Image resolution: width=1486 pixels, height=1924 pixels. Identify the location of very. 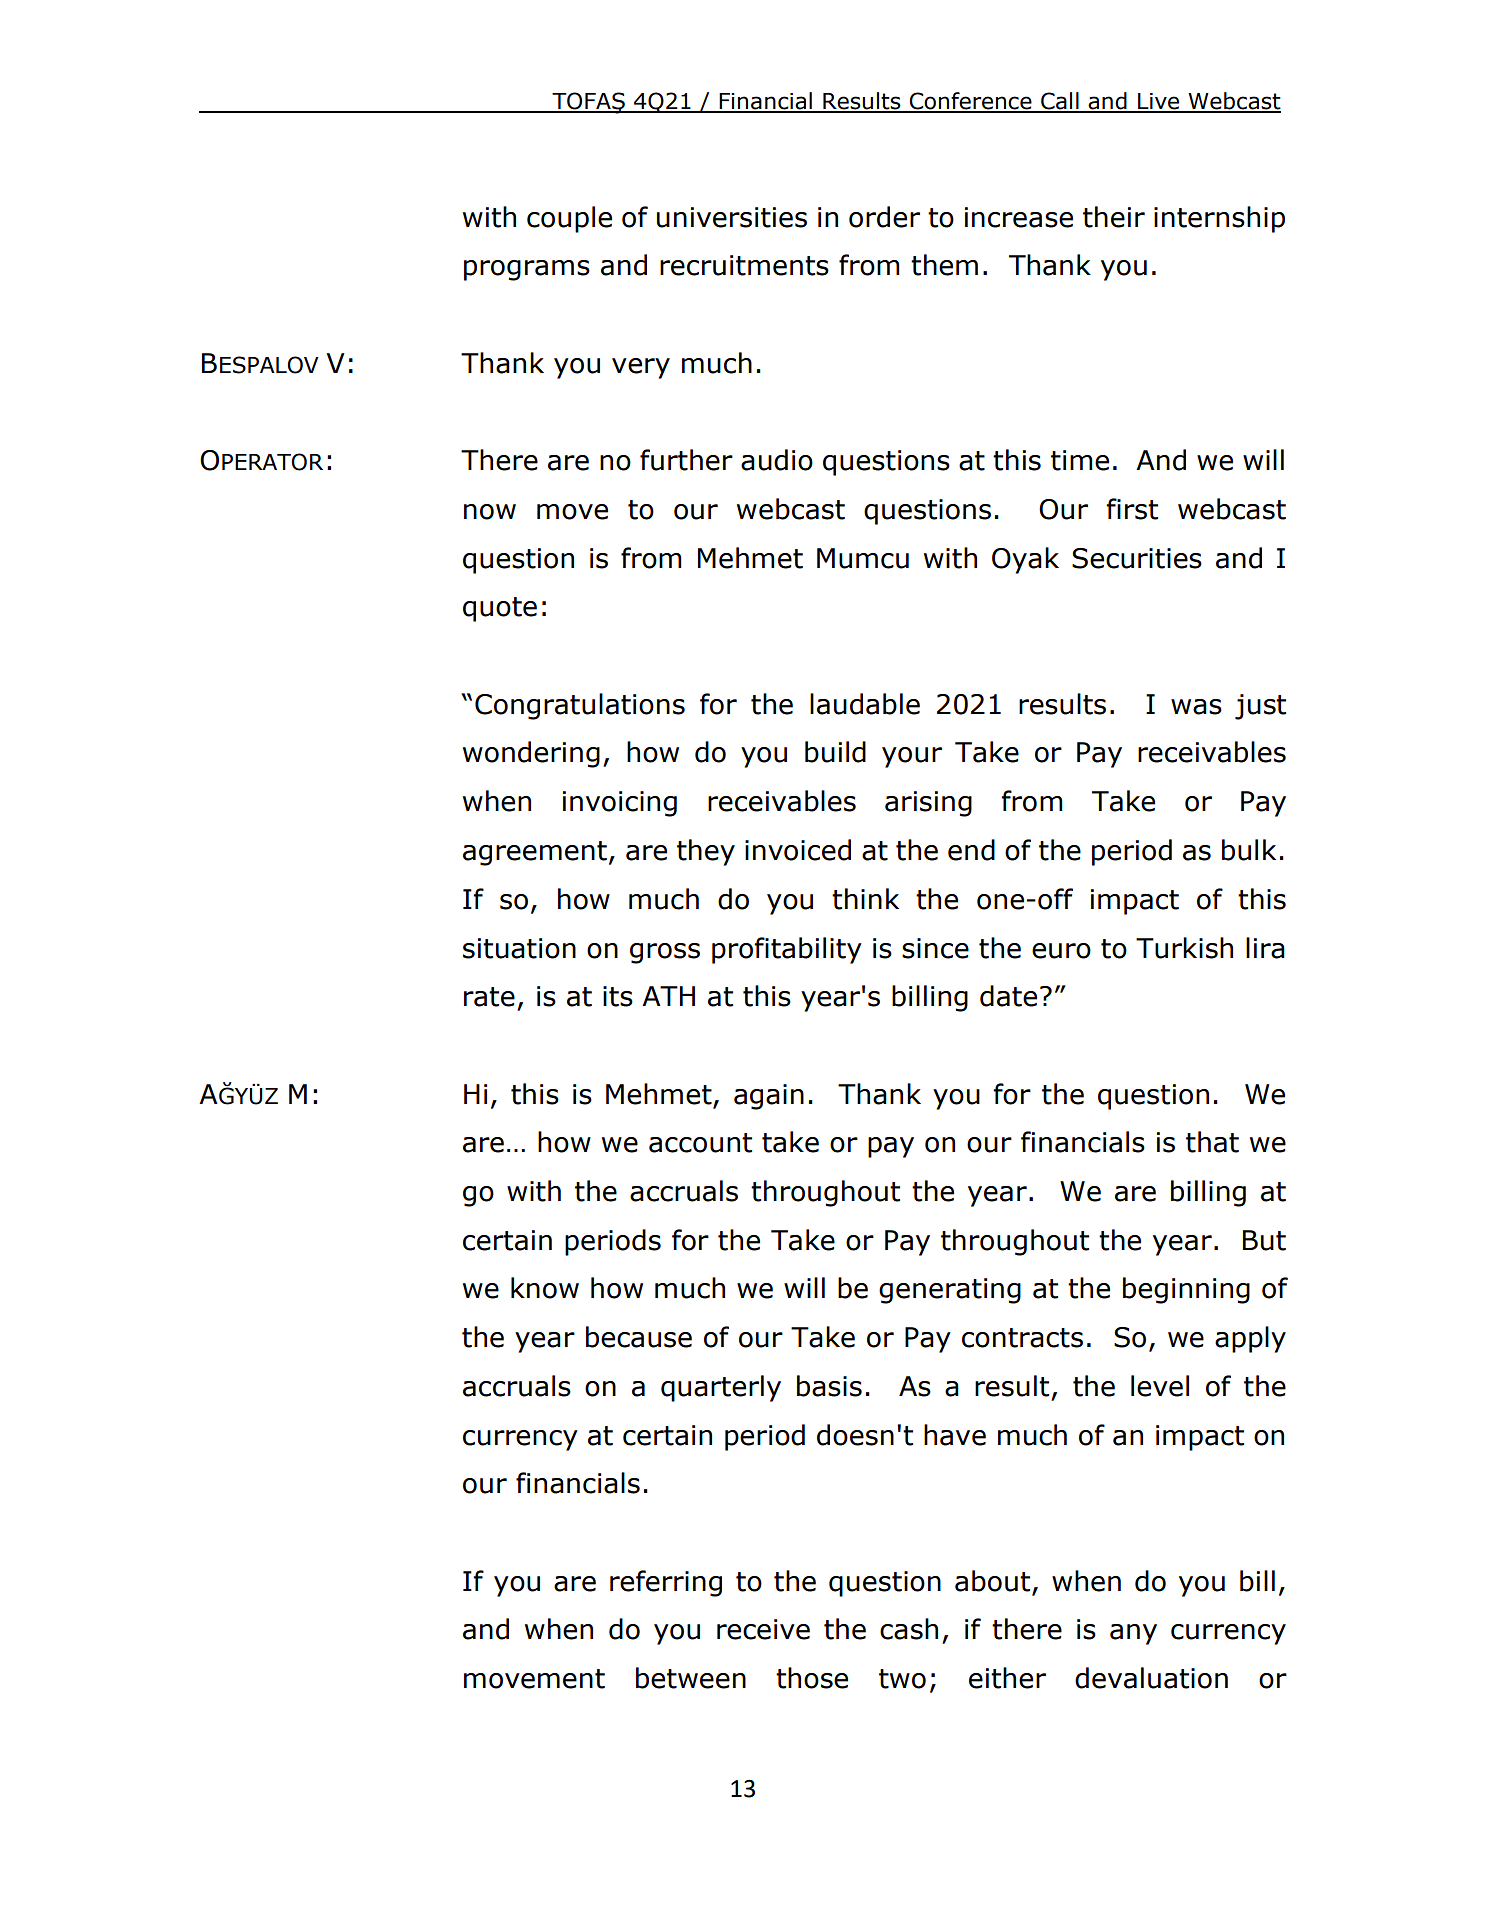
(641, 368).
